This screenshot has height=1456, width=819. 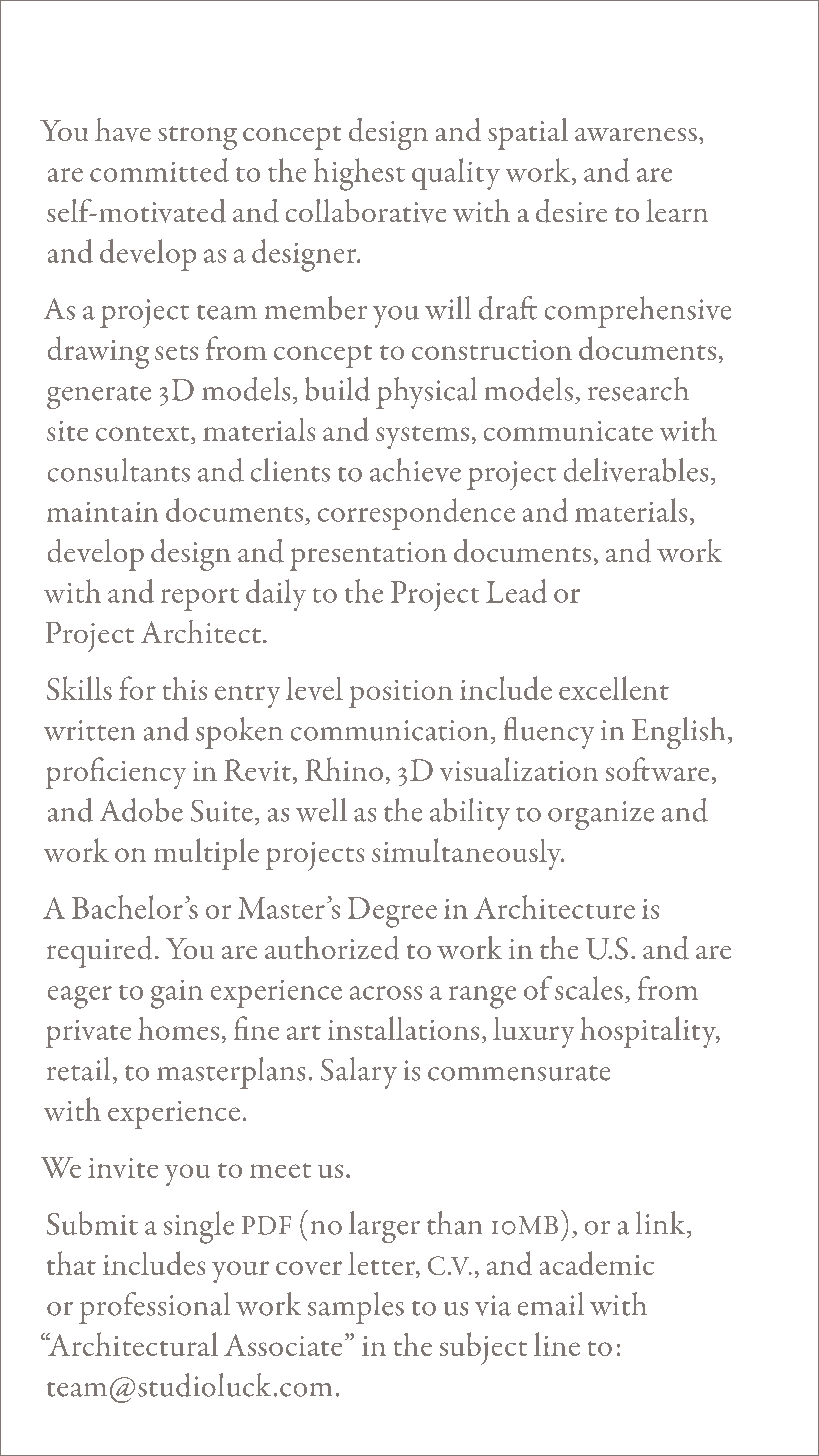 What do you see at coordinates (356, 1308) in the screenshot?
I see `samples` at bounding box center [356, 1308].
